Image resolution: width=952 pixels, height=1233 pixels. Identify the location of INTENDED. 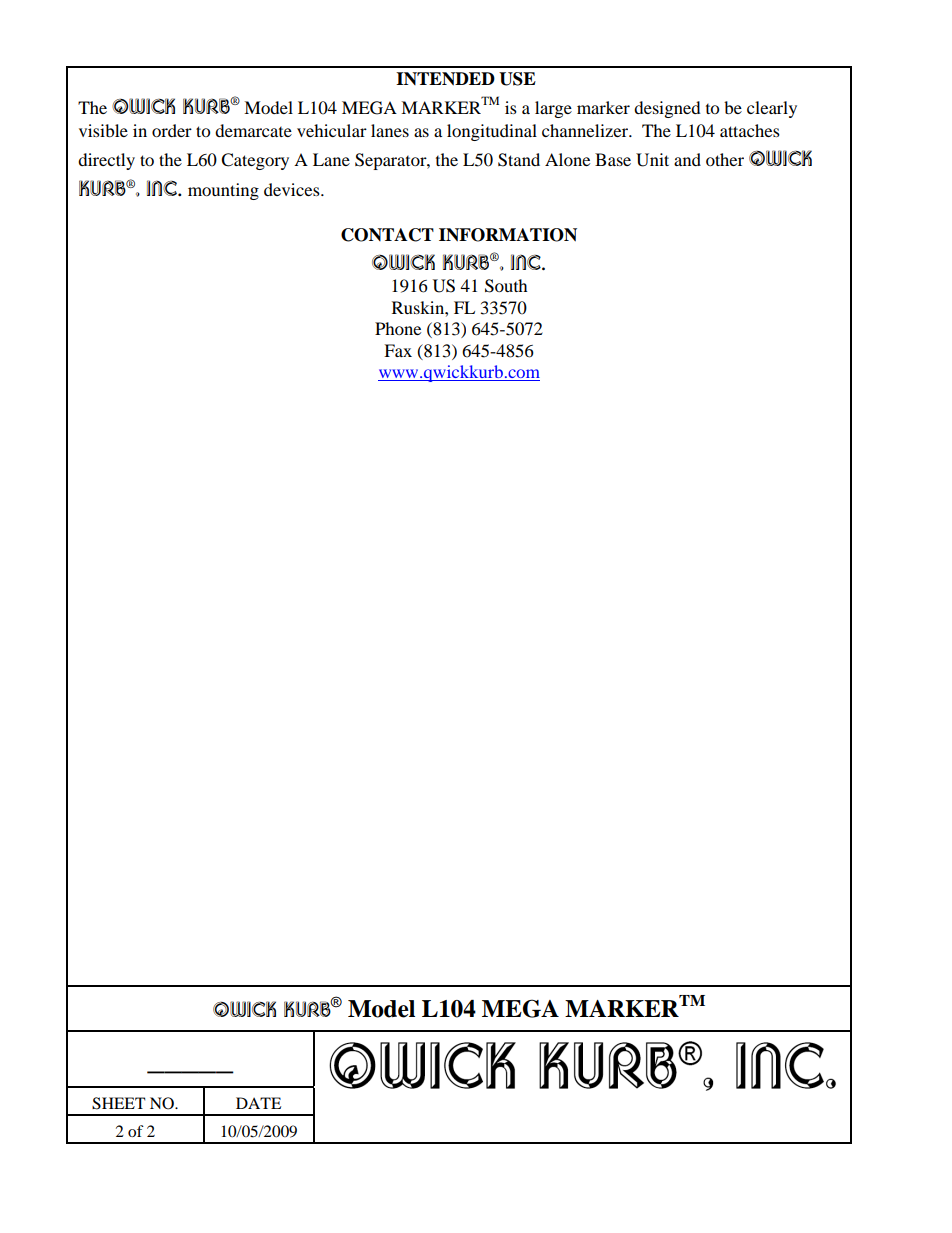
(445, 79).
